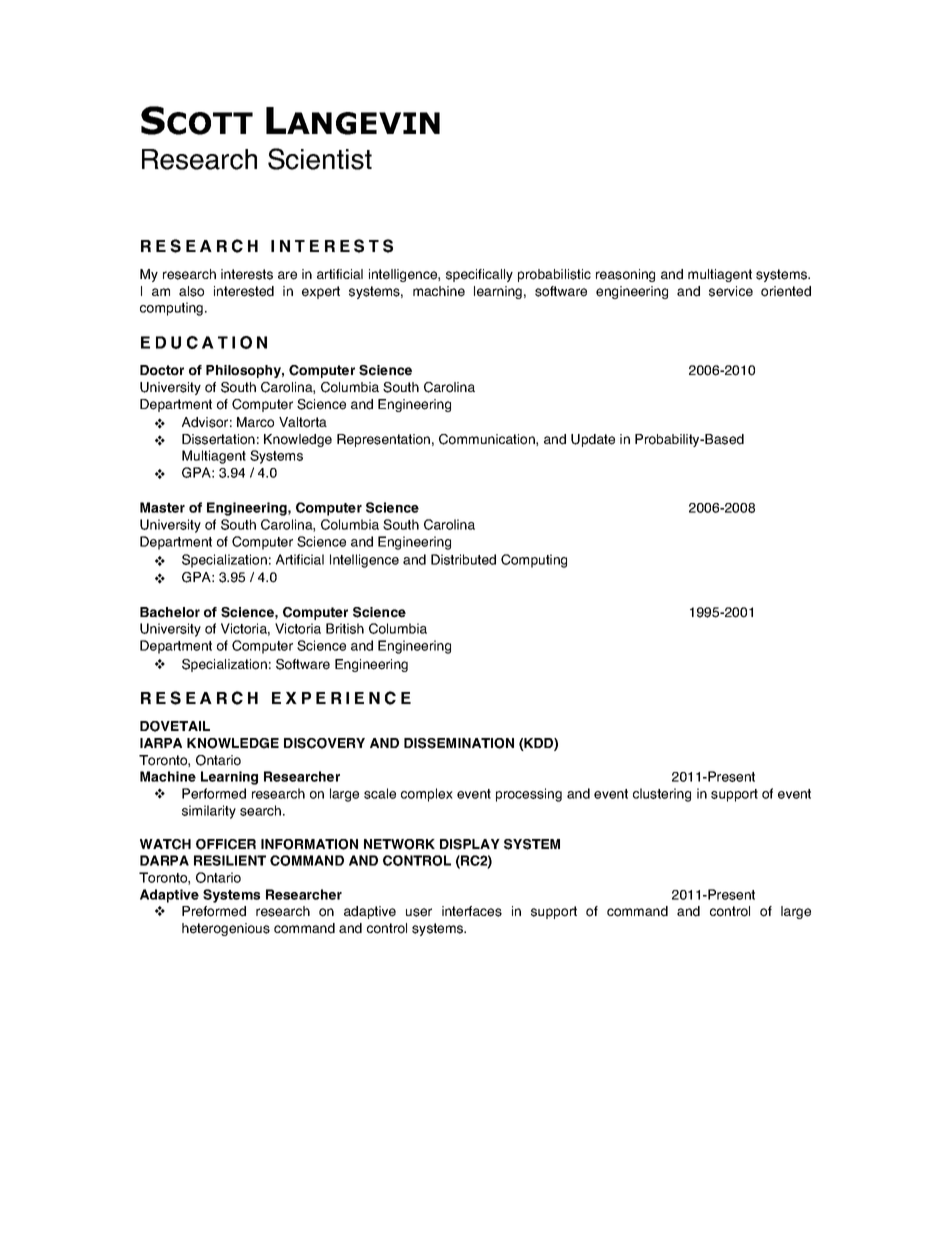 This image has height=1233, width=952. What do you see at coordinates (593, 440) in the image?
I see `Update` at bounding box center [593, 440].
